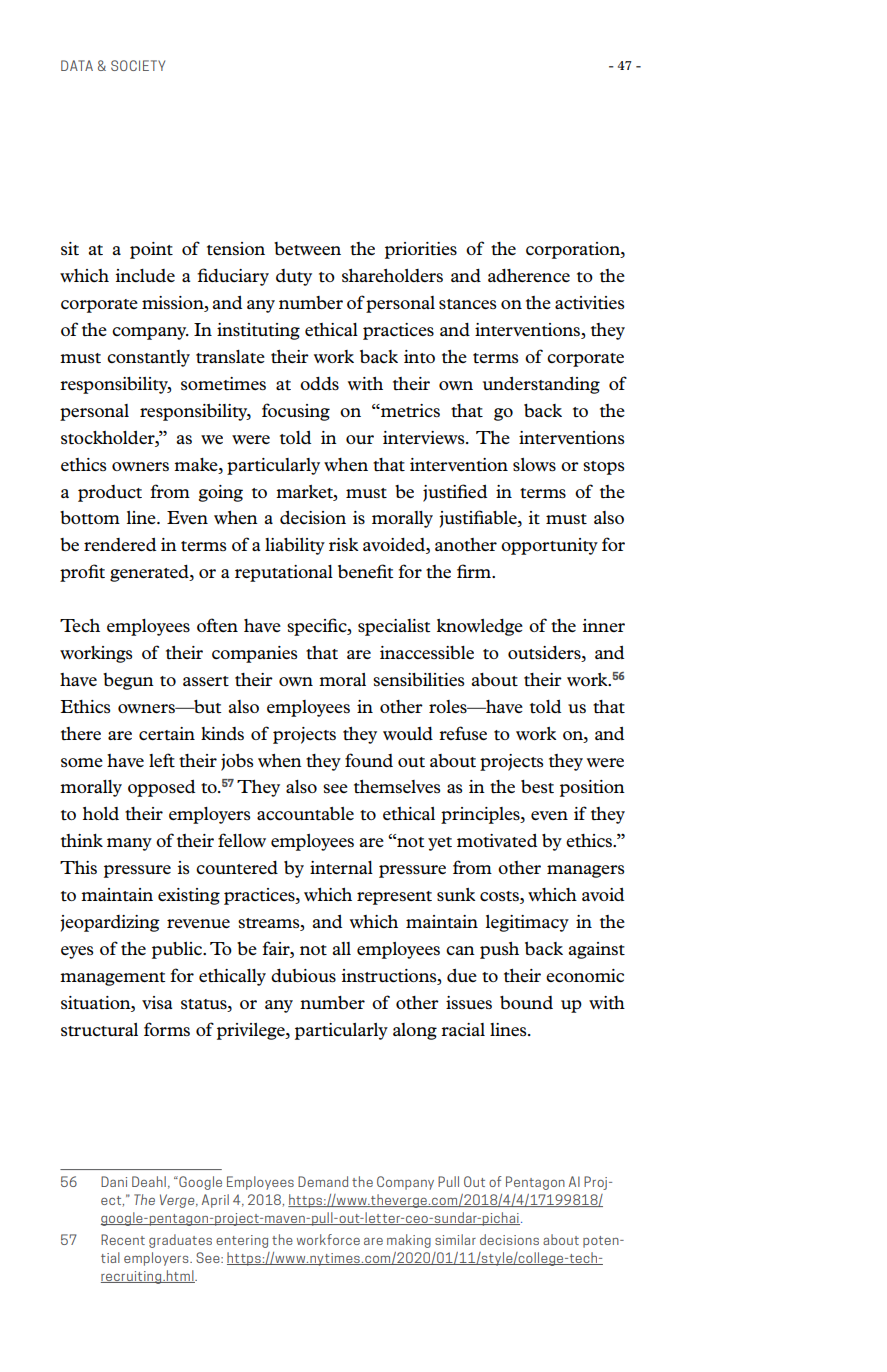 Image resolution: width=887 pixels, height=1372 pixels. I want to click on specific, so click(318, 627).
